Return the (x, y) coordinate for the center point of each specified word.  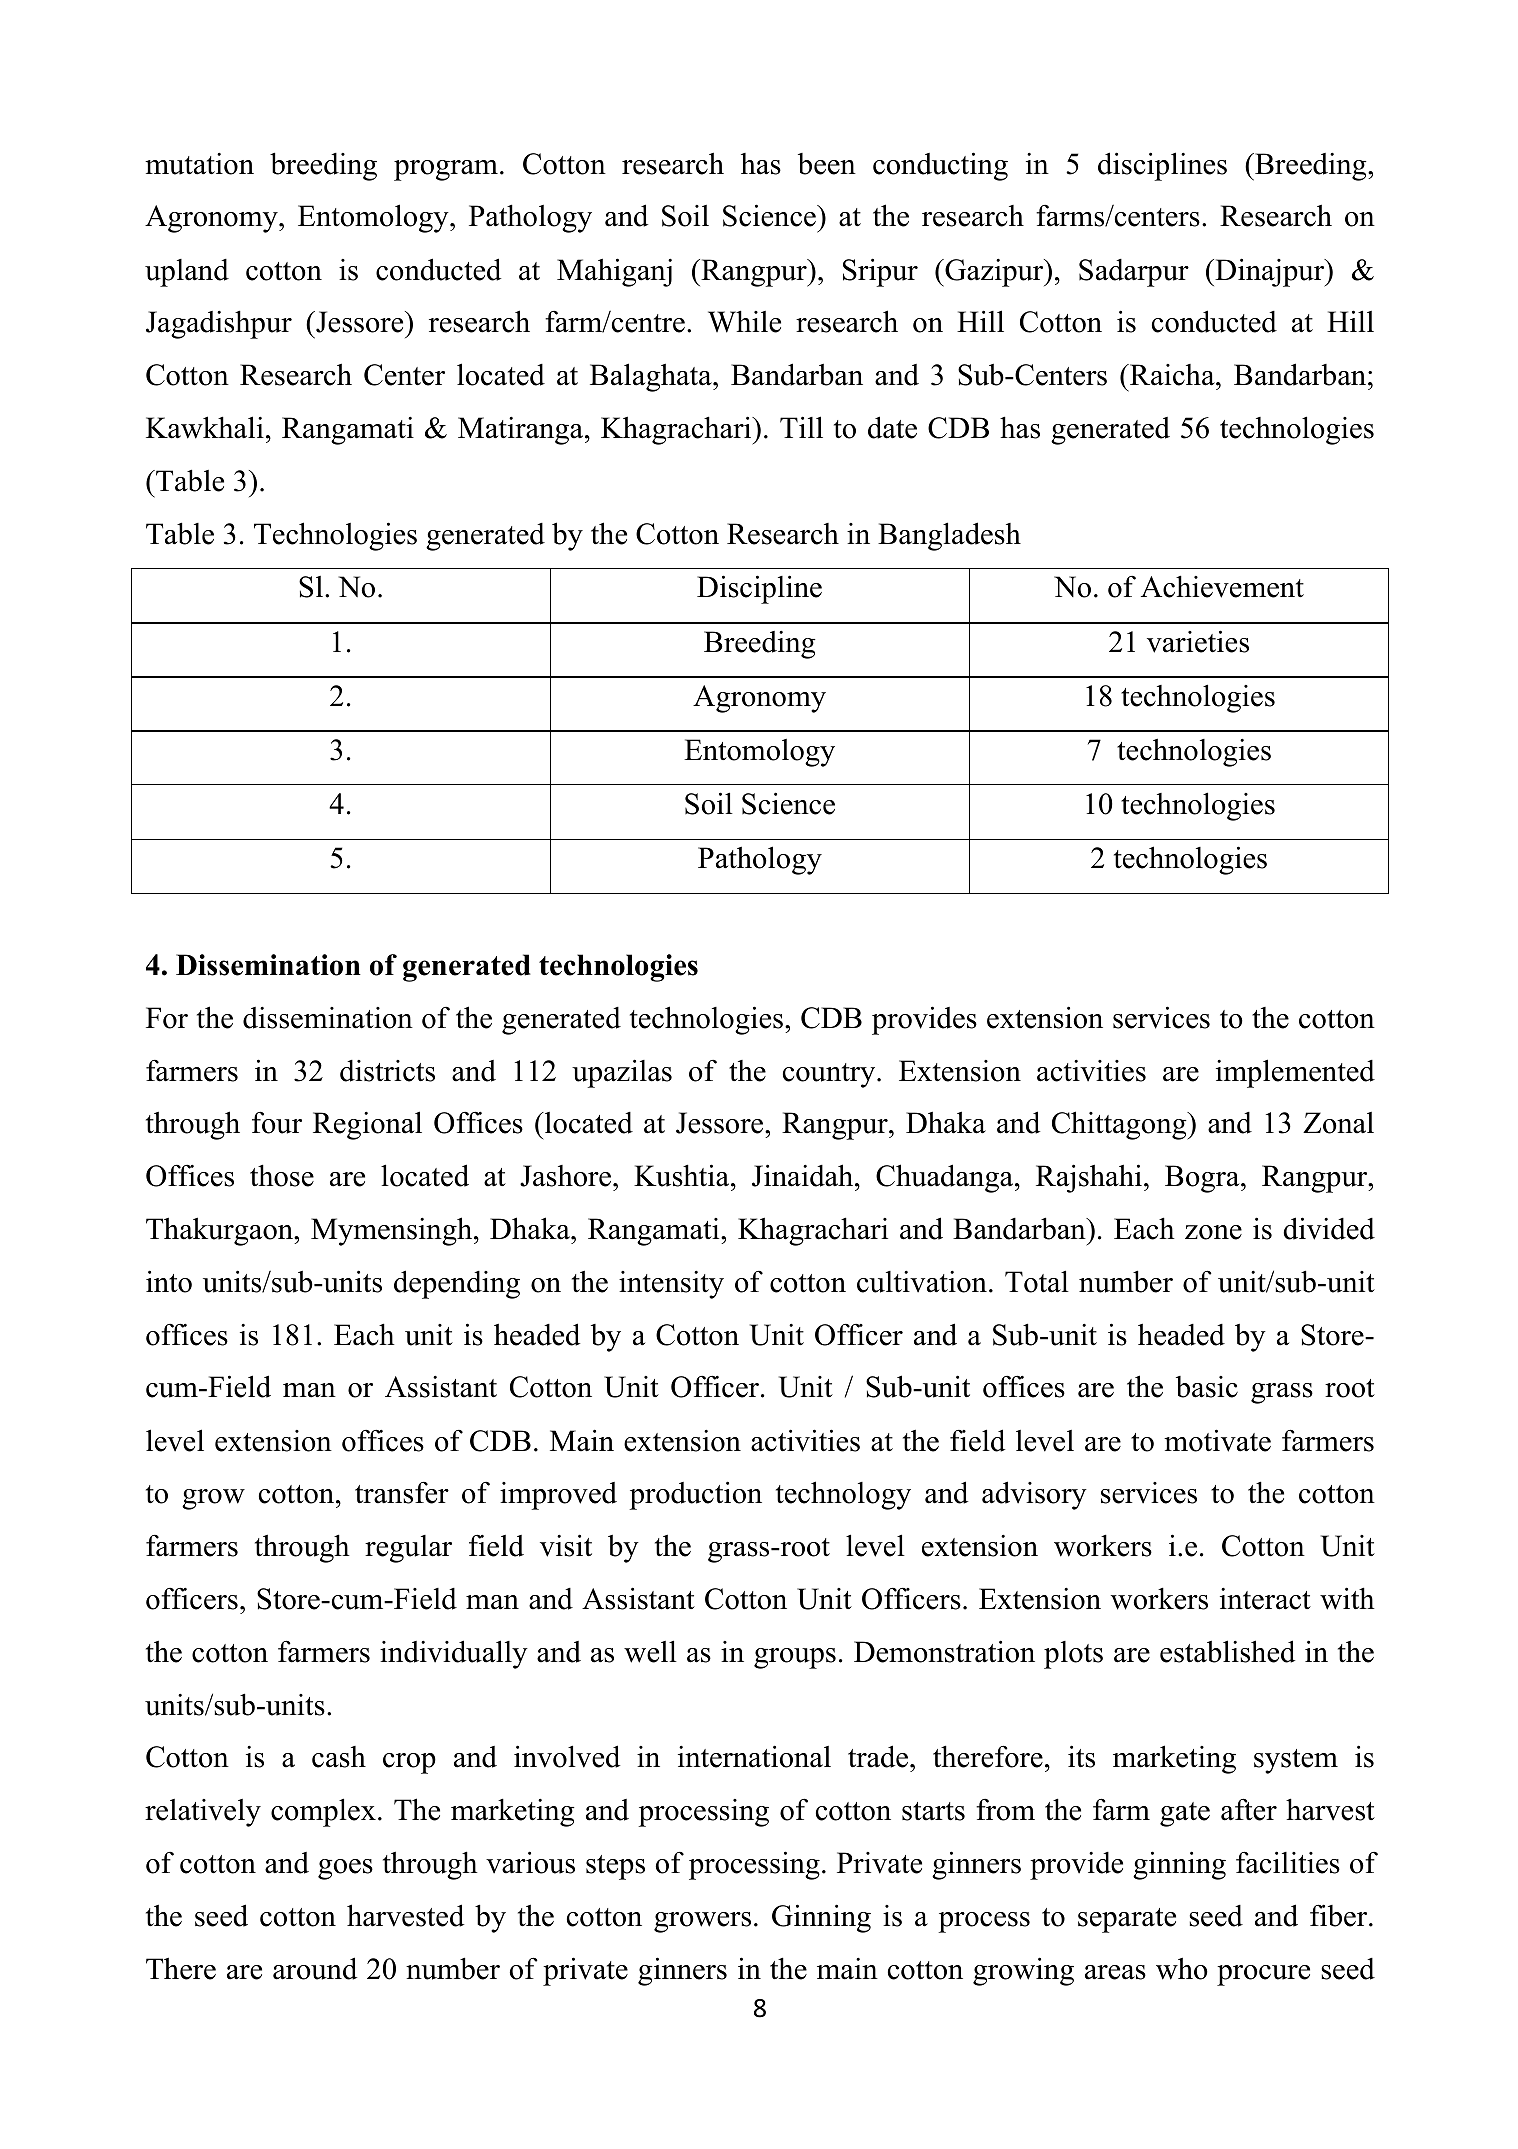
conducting (940, 166)
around (315, 1968)
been (827, 164)
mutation (199, 164)
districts (387, 1071)
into (169, 1281)
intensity (671, 1285)
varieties (1198, 641)
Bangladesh (949, 536)
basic (1207, 1387)
